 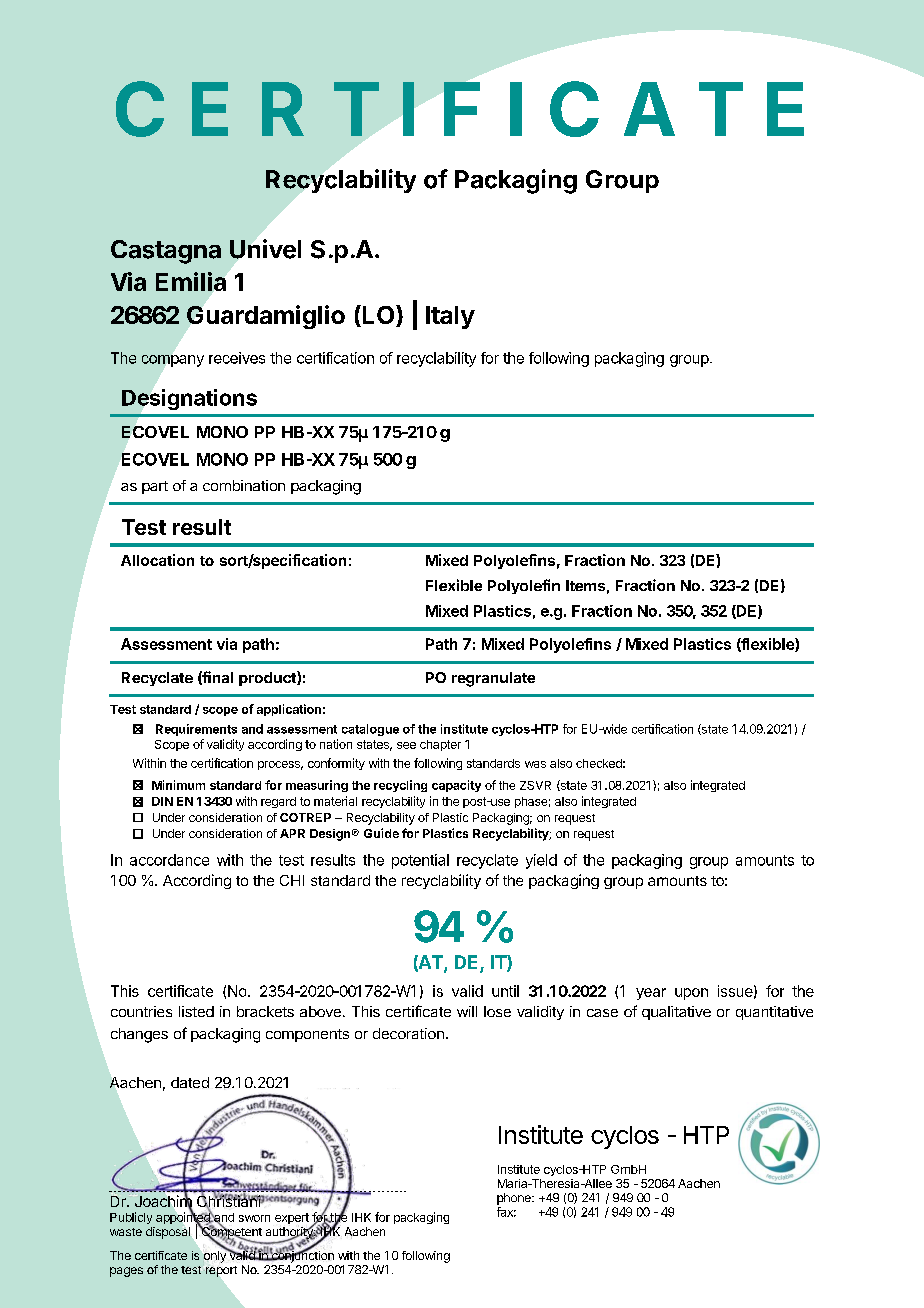 What do you see at coordinates (237, 358) in the page?
I see `receives` at bounding box center [237, 358].
